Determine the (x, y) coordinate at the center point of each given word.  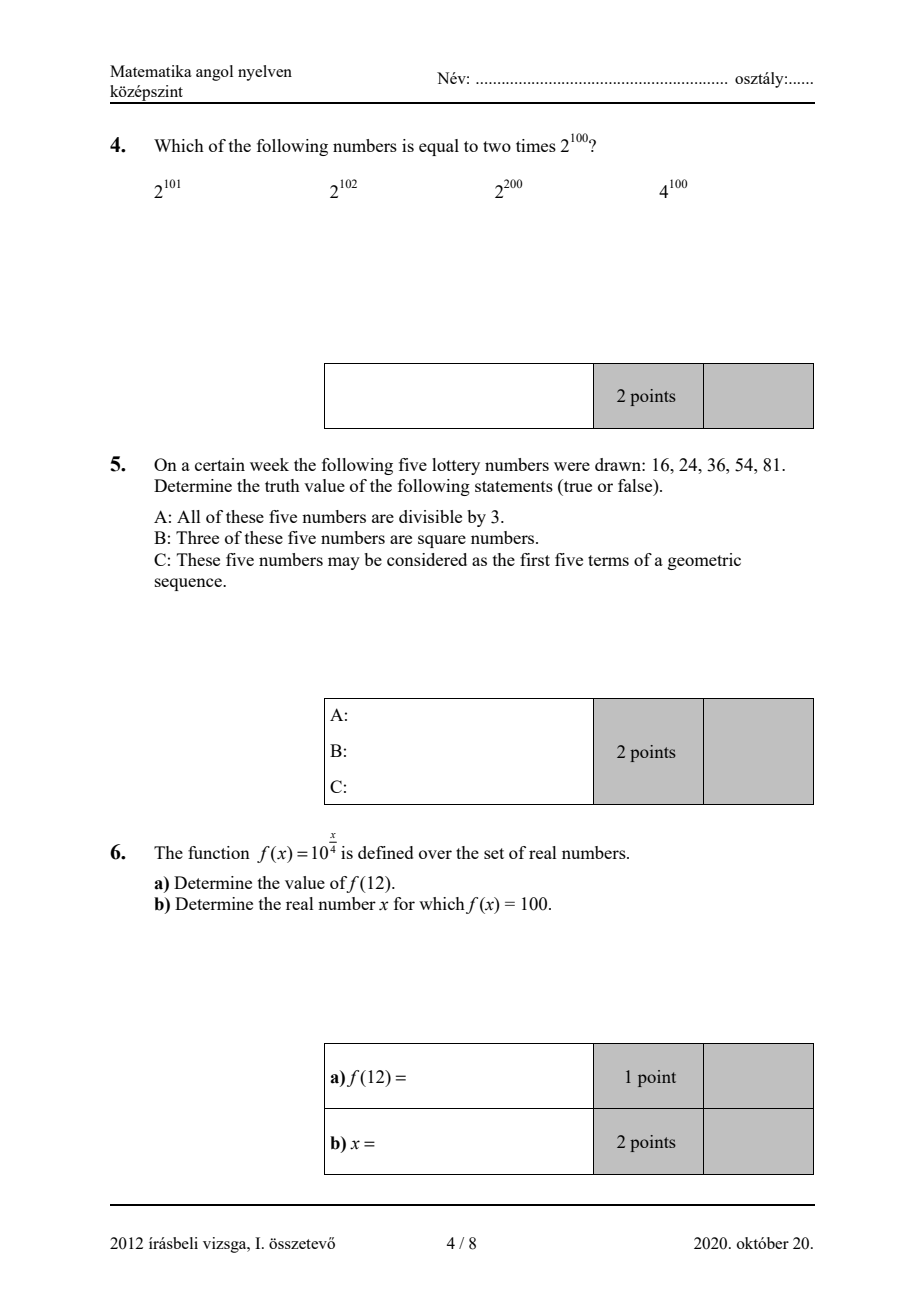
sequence (189, 584)
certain (220, 464)
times (536, 145)
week (269, 464)
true (577, 485)
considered (427, 559)
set (494, 853)
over (435, 854)
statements (514, 486)
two (497, 146)
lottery (456, 466)
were (572, 466)
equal (439, 147)
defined (385, 852)
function (219, 852)
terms (608, 560)
